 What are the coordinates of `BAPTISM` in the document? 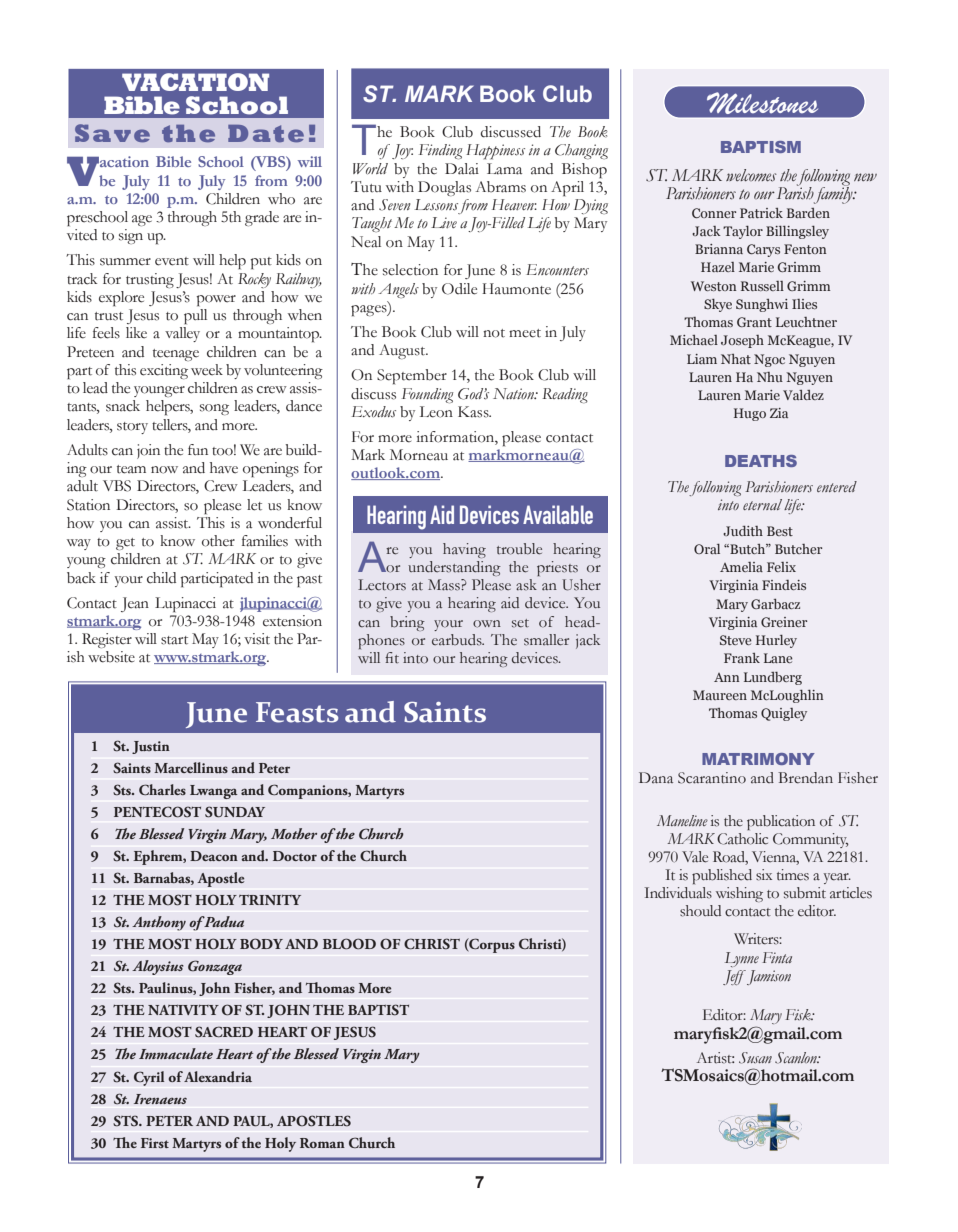 It's located at (761, 147).
